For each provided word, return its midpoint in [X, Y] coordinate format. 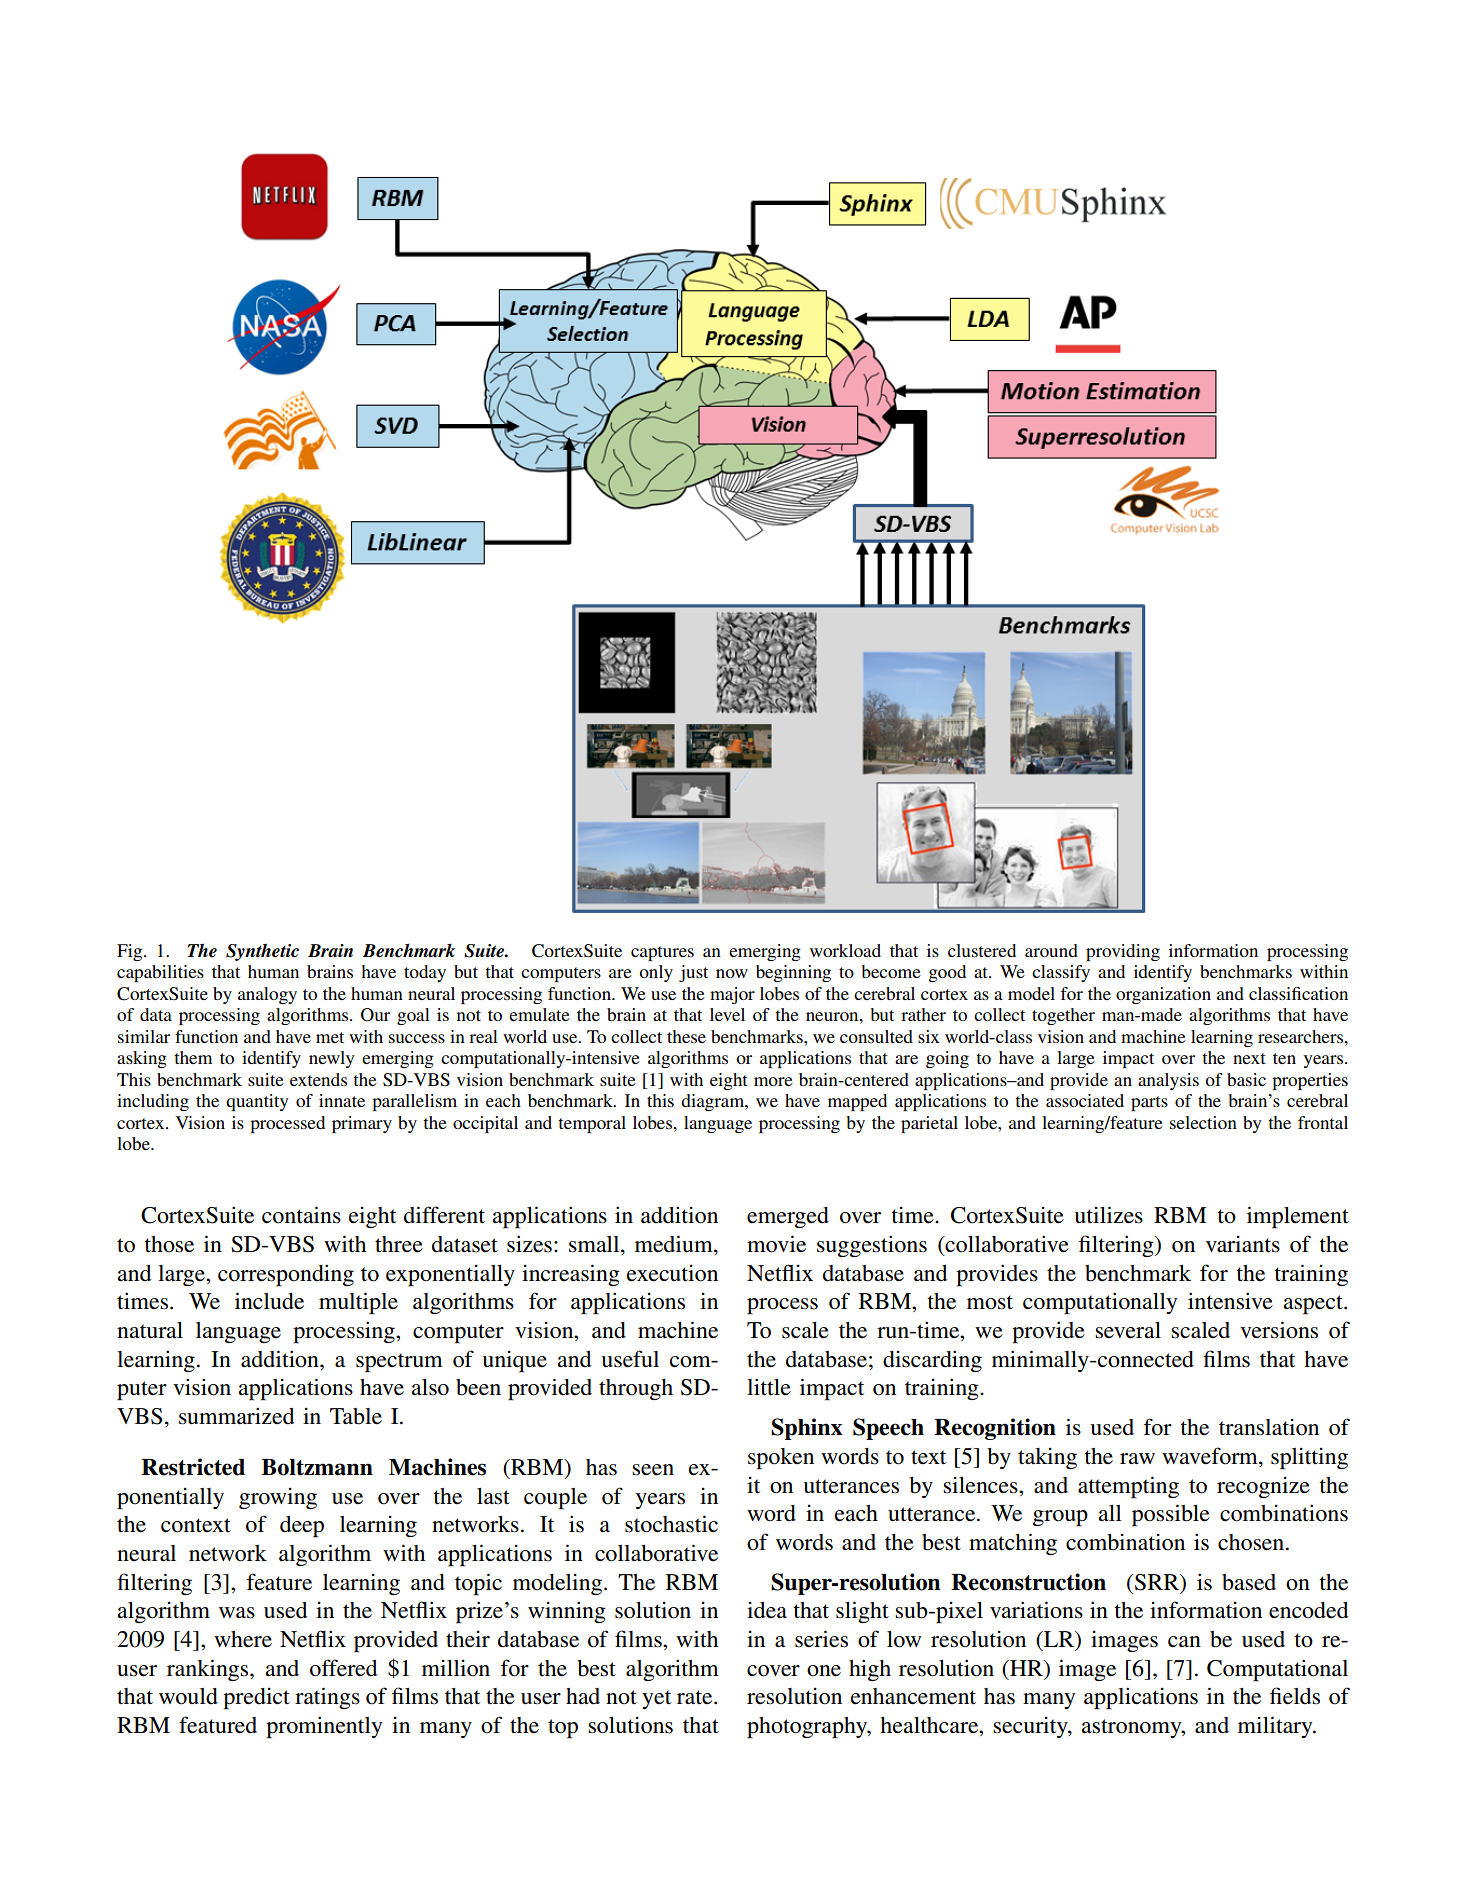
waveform [1211, 1457]
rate [696, 1697]
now [732, 973]
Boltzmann [317, 1467]
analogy [267, 995]
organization [1163, 995]
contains [301, 1215]
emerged [788, 1217]
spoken [781, 1459]
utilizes [1108, 1215]
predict [256, 1699]
